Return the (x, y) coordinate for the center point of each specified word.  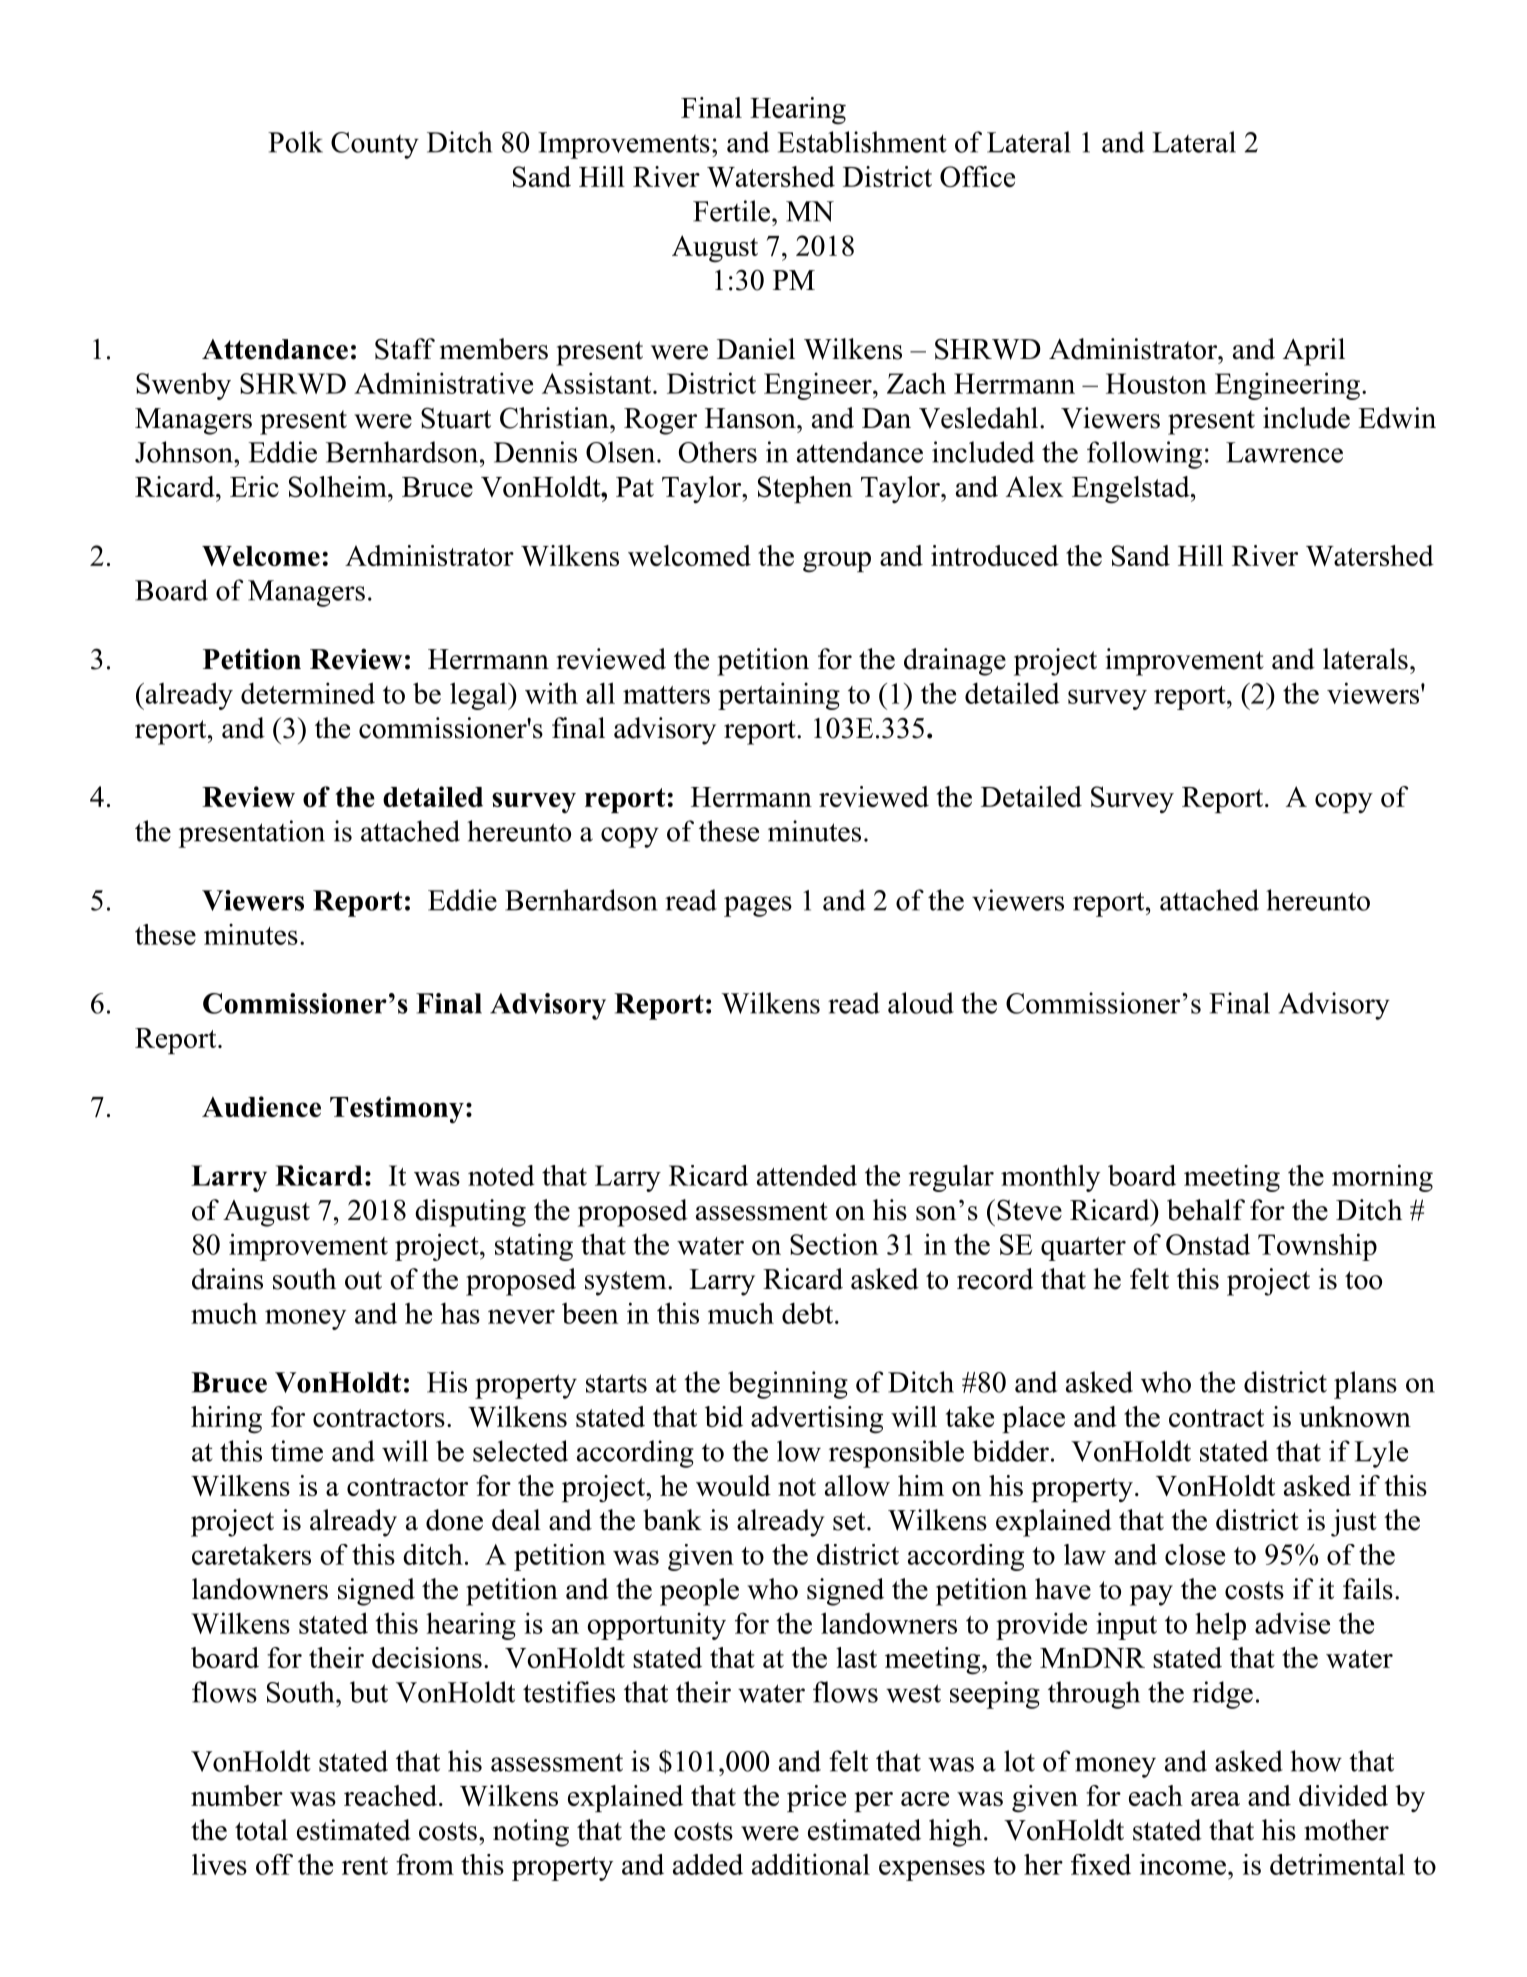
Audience (261, 1106)
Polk (295, 142)
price (816, 1798)
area (1215, 1799)
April (1314, 352)
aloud (921, 1003)
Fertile (731, 211)
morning (1382, 1178)
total (261, 1830)
